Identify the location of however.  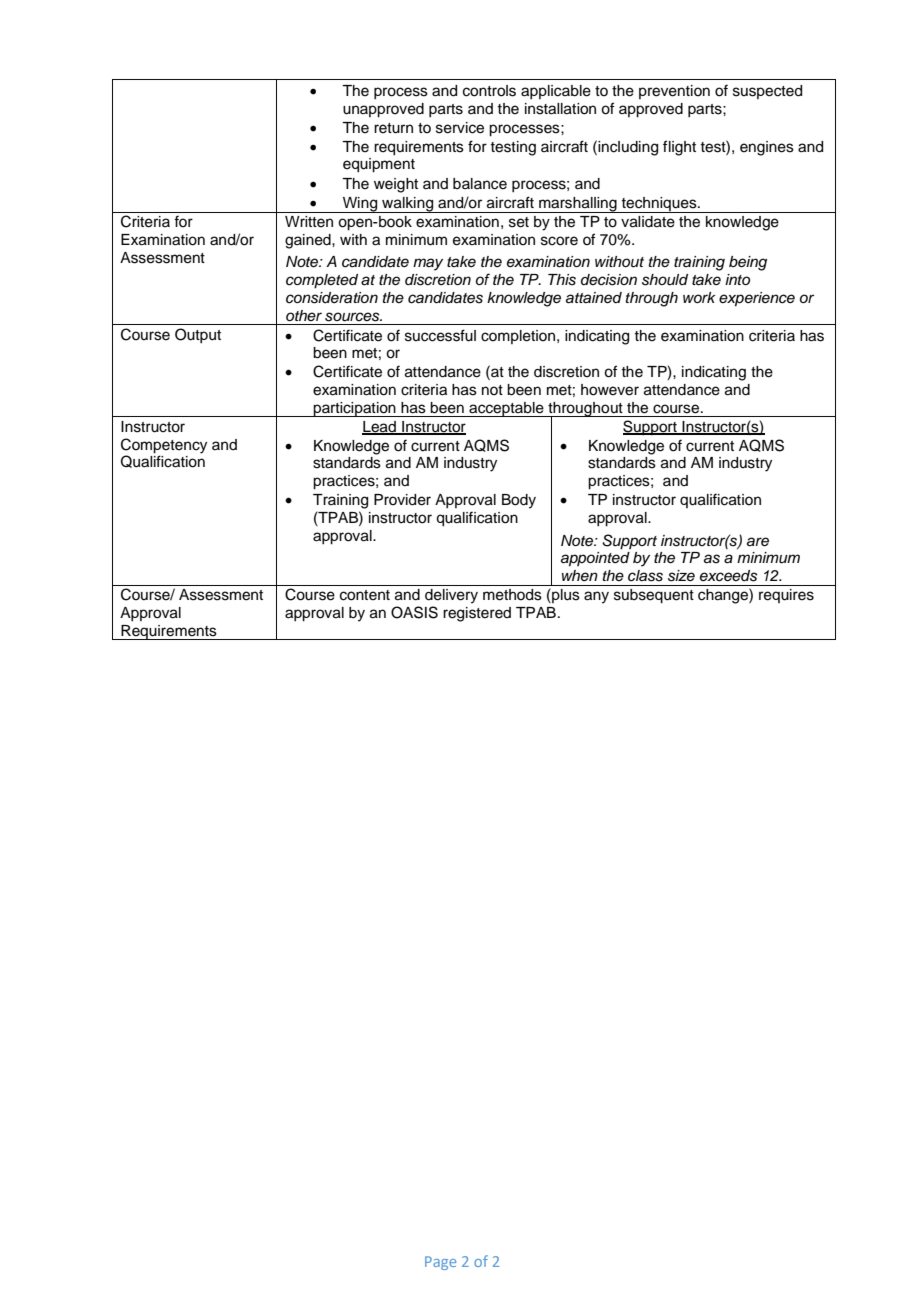
(610, 390).
